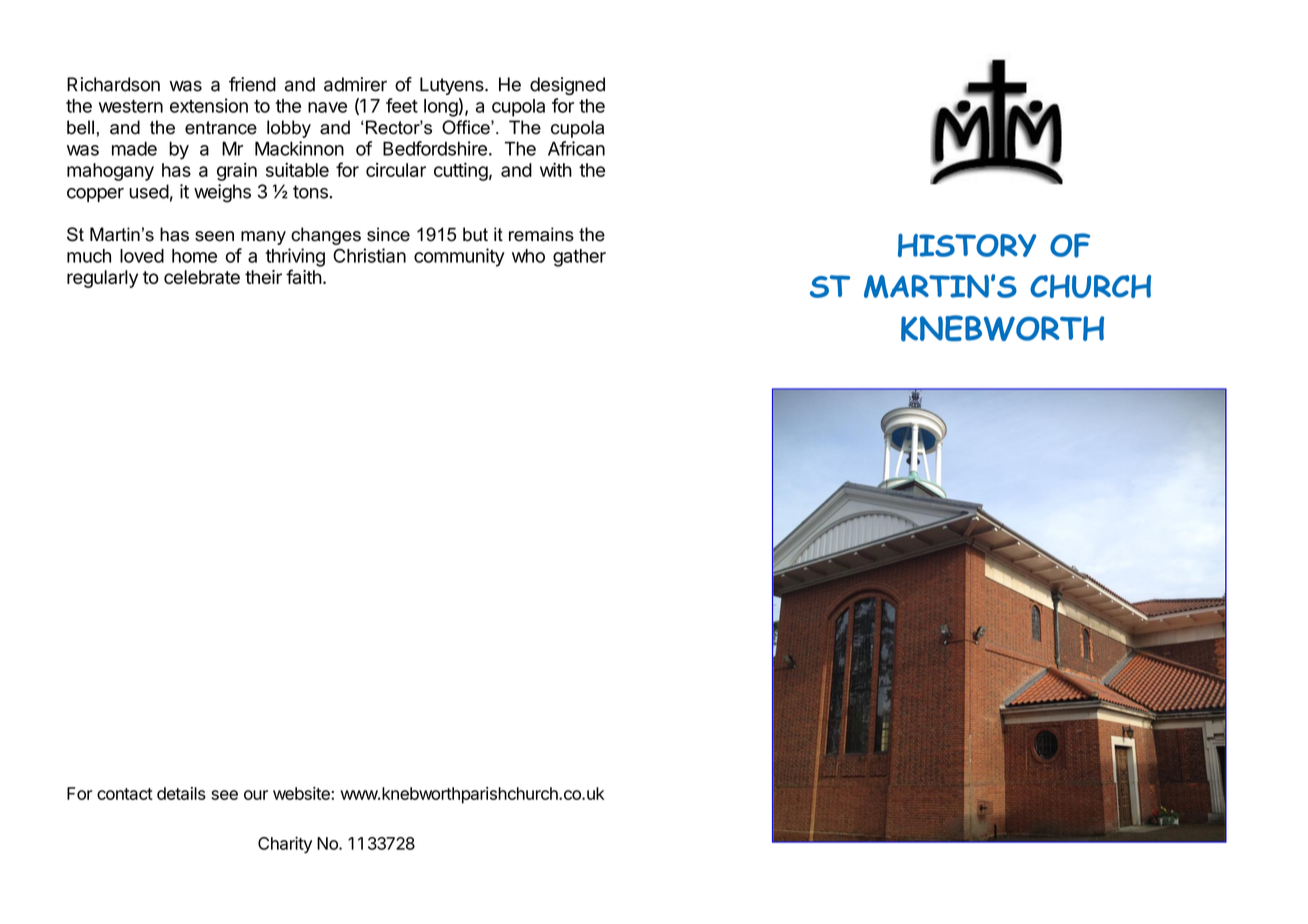  I want to click on website, so click(302, 793).
